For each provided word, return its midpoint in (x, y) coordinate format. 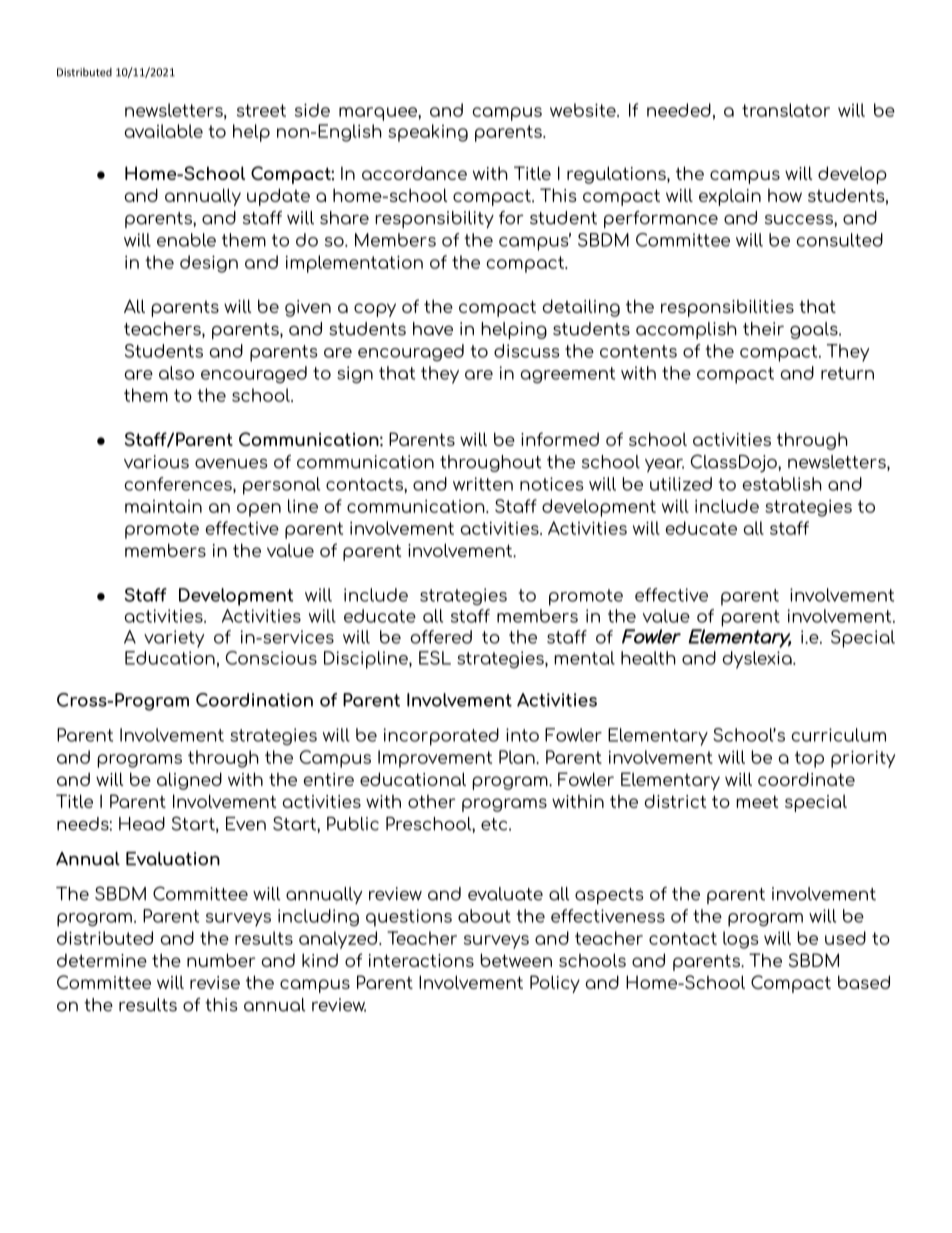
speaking (428, 133)
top (809, 759)
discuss (526, 351)
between (516, 960)
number (221, 960)
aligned (189, 781)
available (164, 131)
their (763, 329)
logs (740, 940)
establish (782, 484)
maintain (163, 506)
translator (786, 110)
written (483, 484)
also (176, 373)
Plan (518, 757)
